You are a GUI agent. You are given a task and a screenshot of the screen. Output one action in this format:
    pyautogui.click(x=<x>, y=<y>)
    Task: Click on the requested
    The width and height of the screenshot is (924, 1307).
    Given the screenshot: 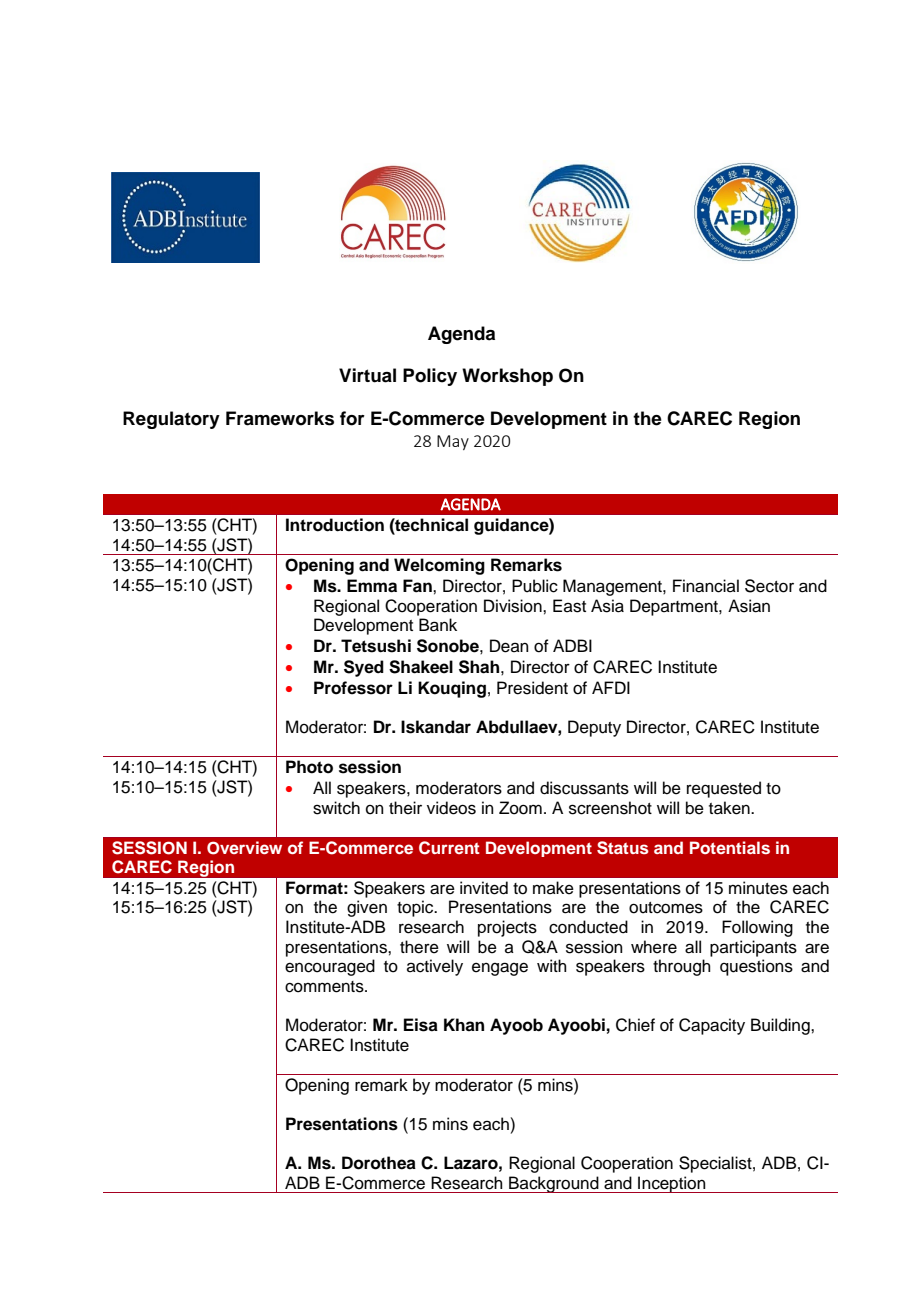 What is the action you would take?
    pyautogui.click(x=724, y=789)
